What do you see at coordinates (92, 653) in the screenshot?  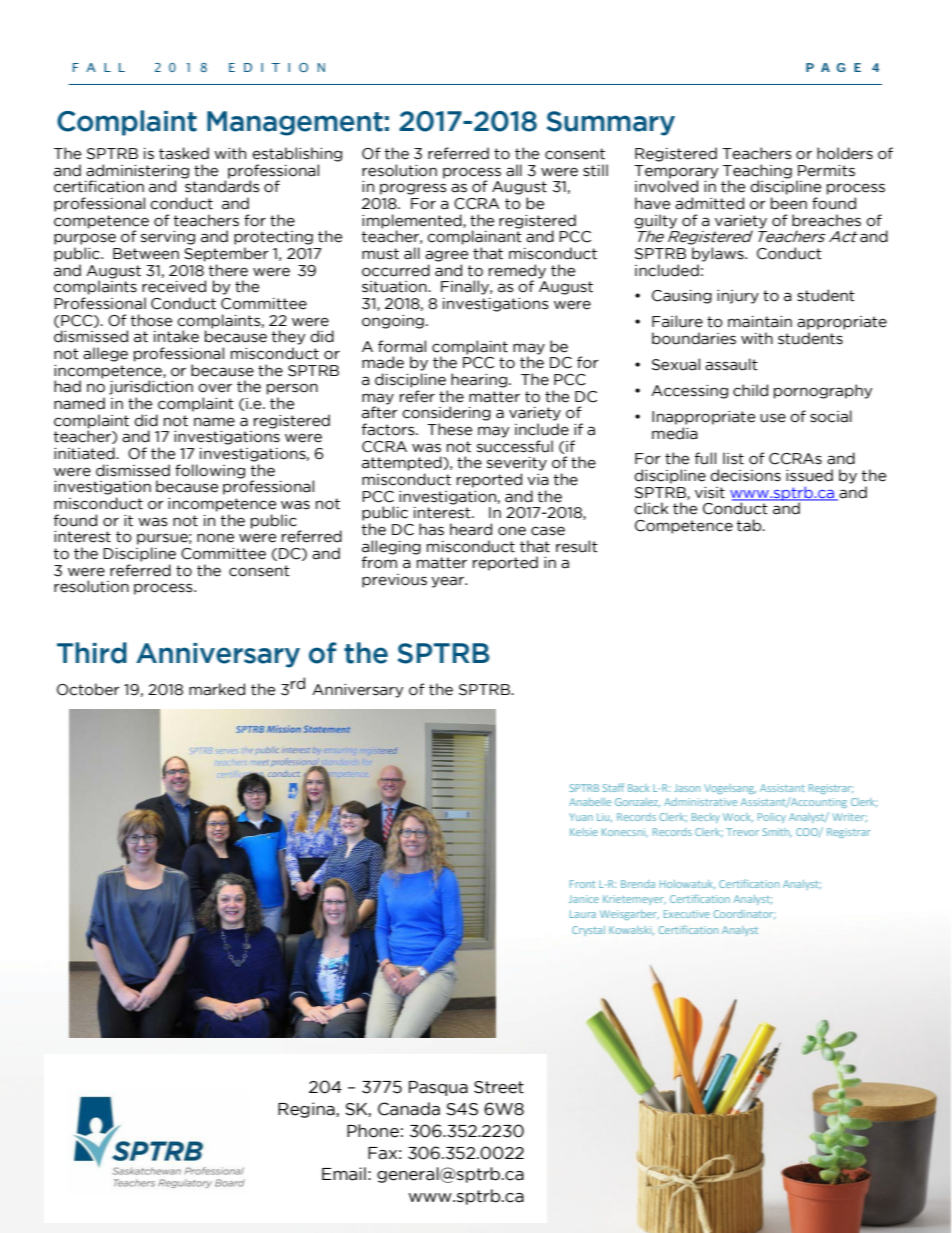 I see `Third` at bounding box center [92, 653].
